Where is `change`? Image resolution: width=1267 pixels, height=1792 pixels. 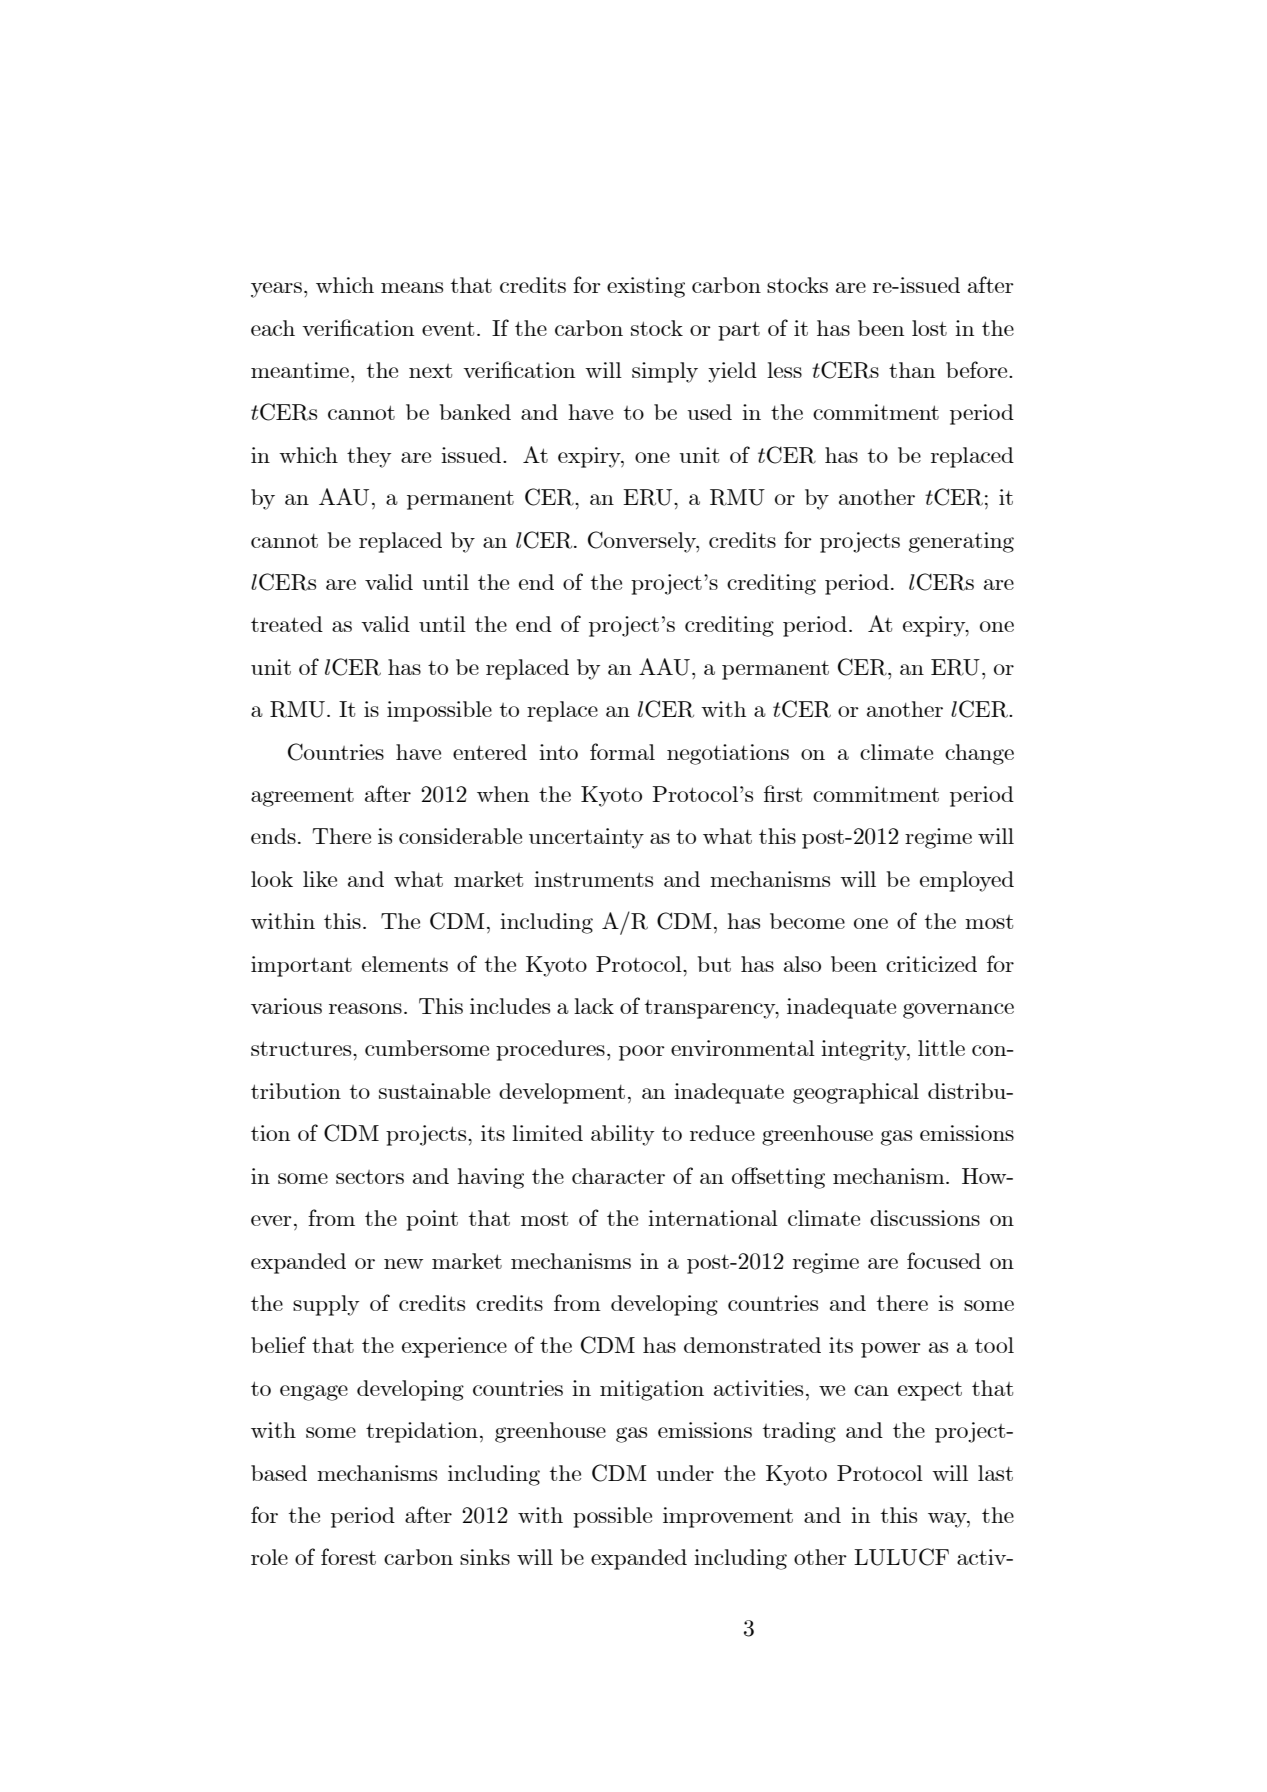
change is located at coordinates (979, 754).
